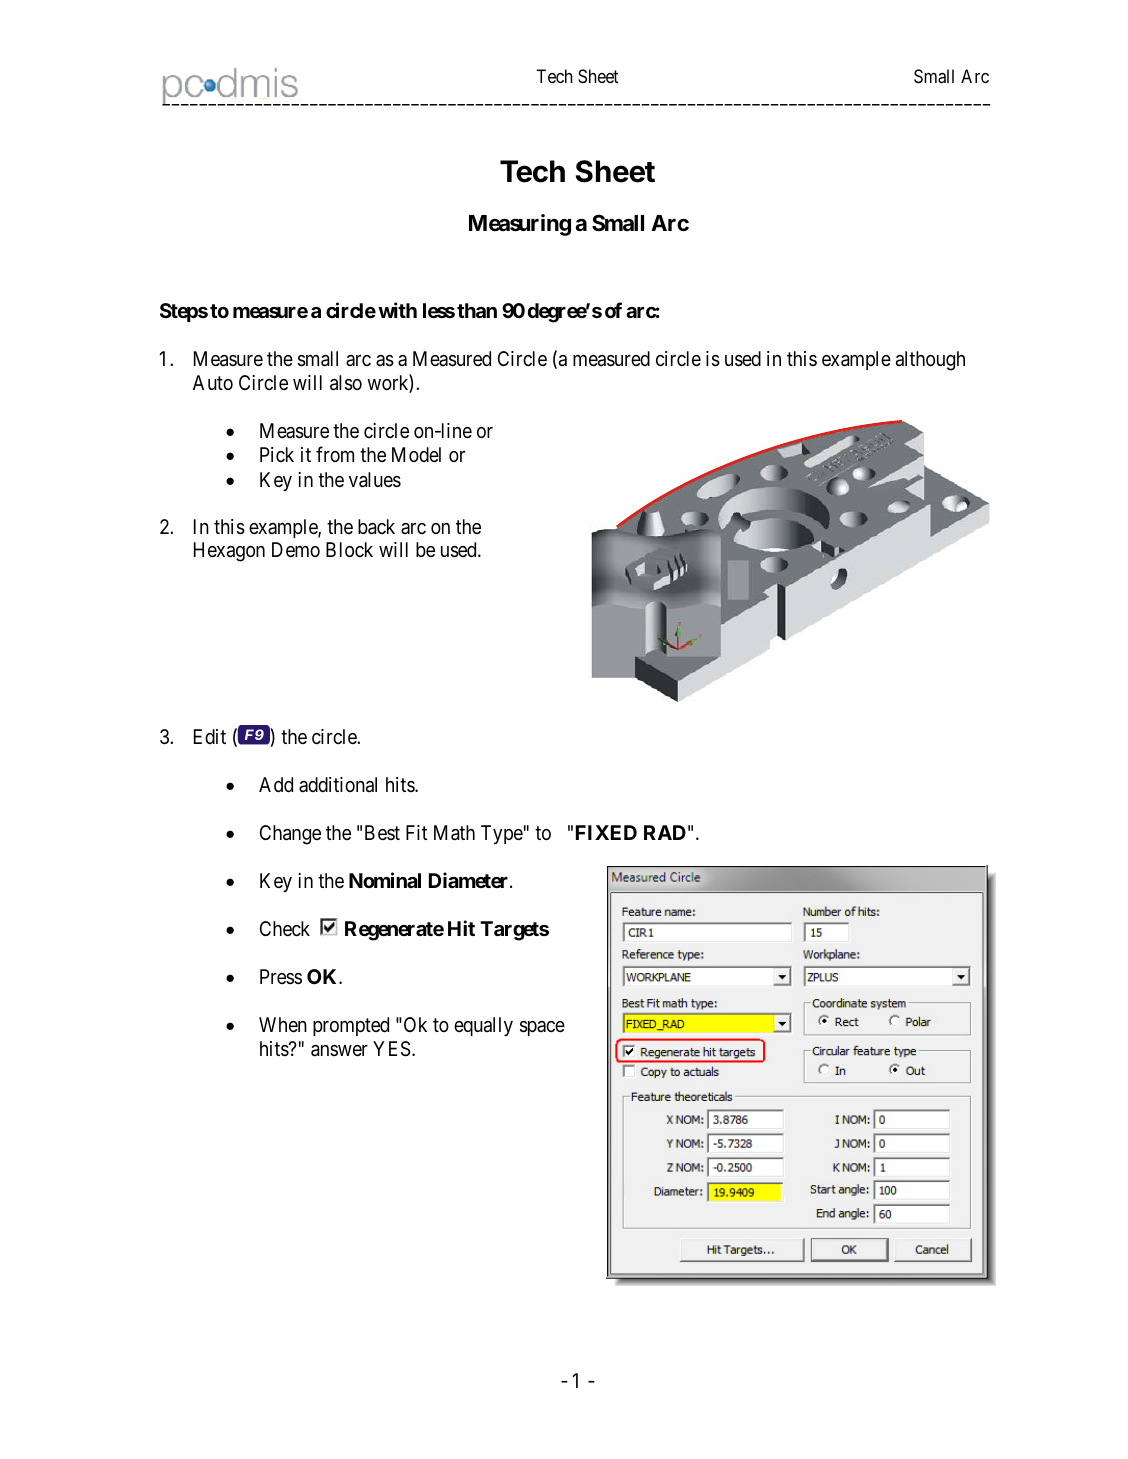 The height and width of the document is (1459, 1128). What do you see at coordinates (483, 1026) in the document?
I see `equally` at bounding box center [483, 1026].
